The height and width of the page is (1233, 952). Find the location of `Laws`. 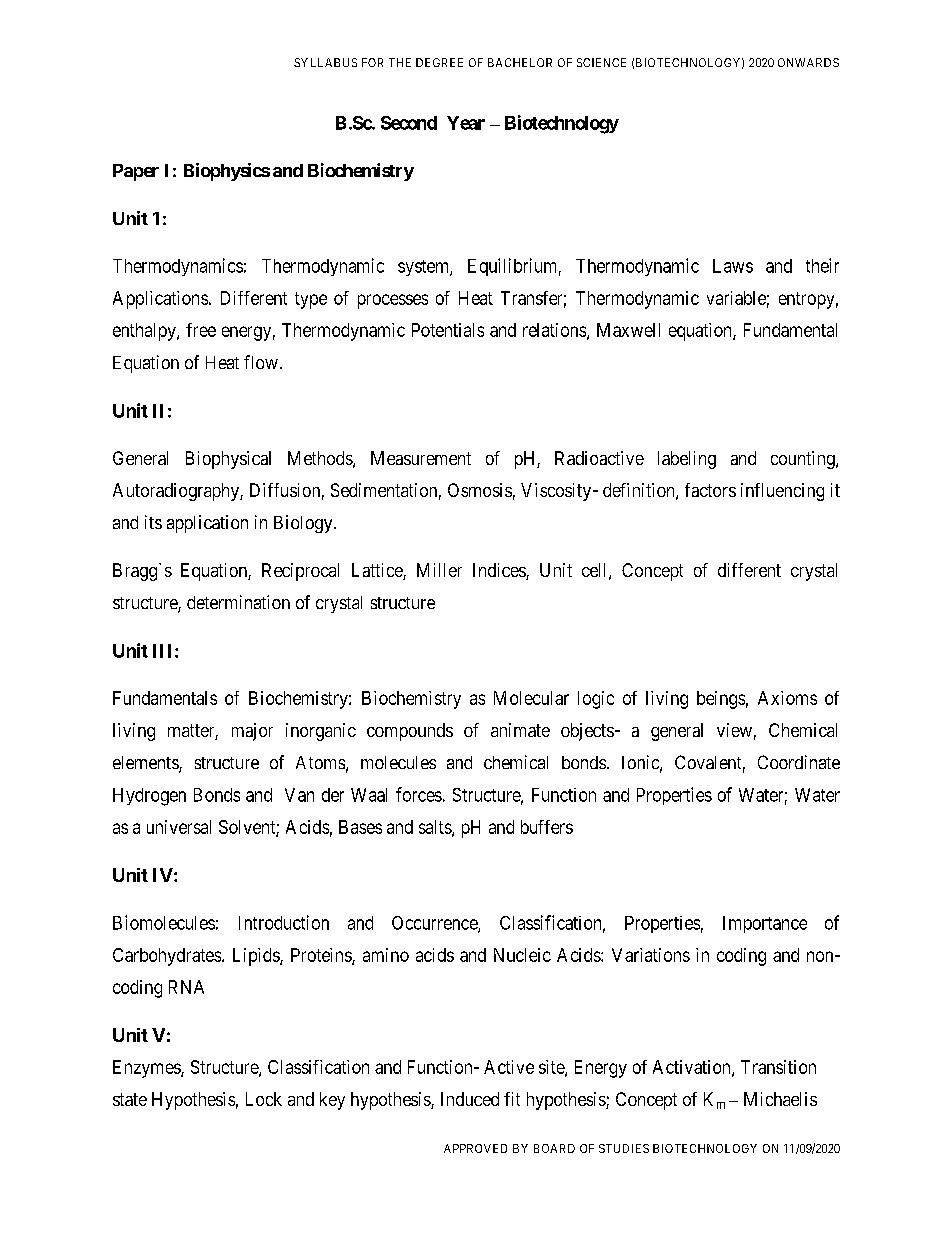

Laws is located at coordinates (733, 266).
